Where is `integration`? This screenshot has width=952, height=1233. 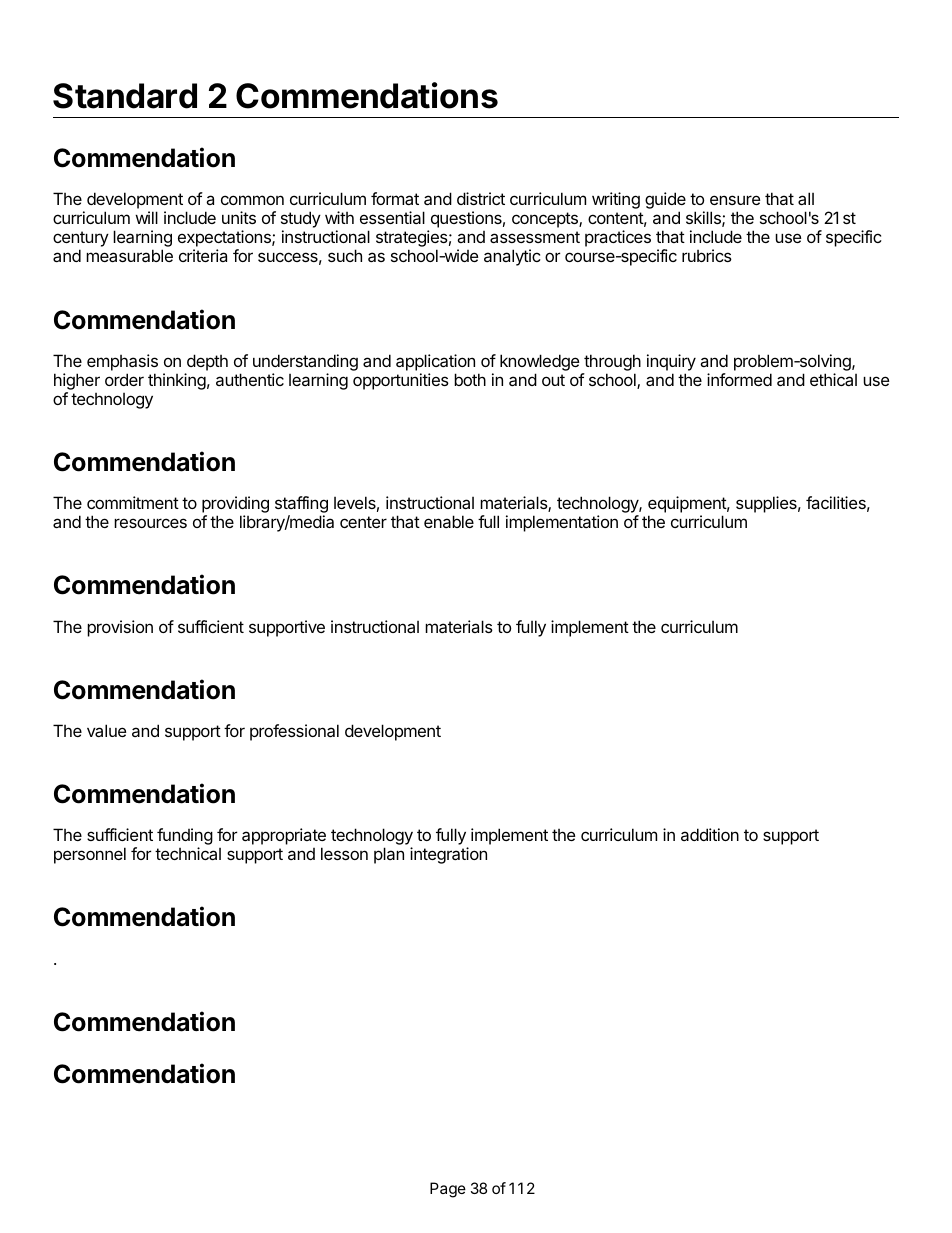
integration is located at coordinates (448, 855).
